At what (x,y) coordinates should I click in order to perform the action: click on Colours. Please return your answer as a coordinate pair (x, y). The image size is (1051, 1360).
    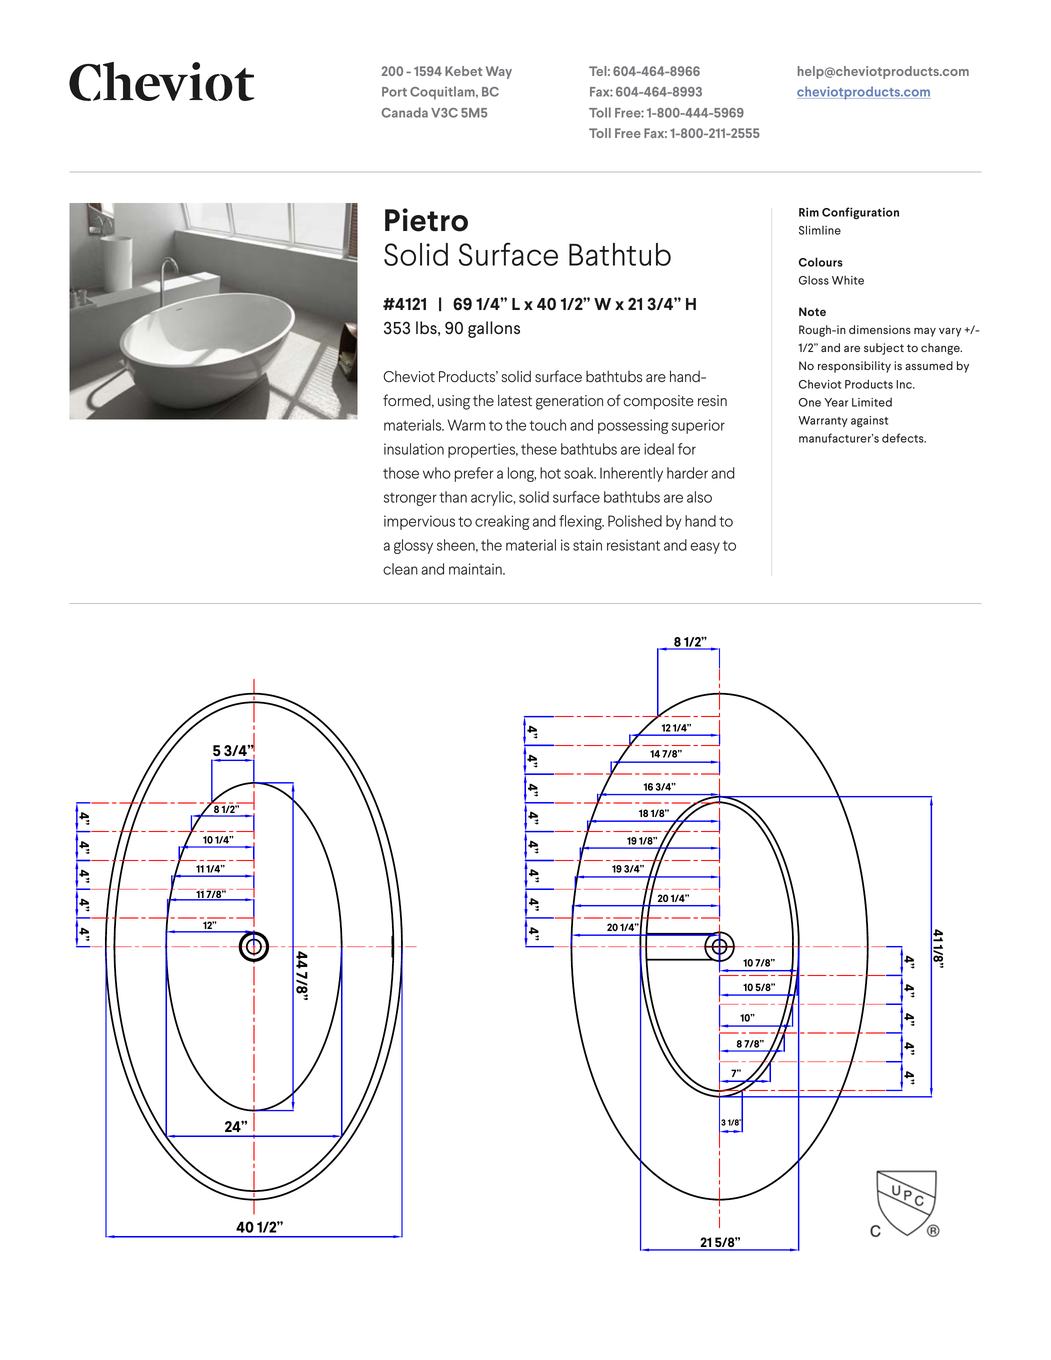
    Looking at the image, I should click on (821, 262).
